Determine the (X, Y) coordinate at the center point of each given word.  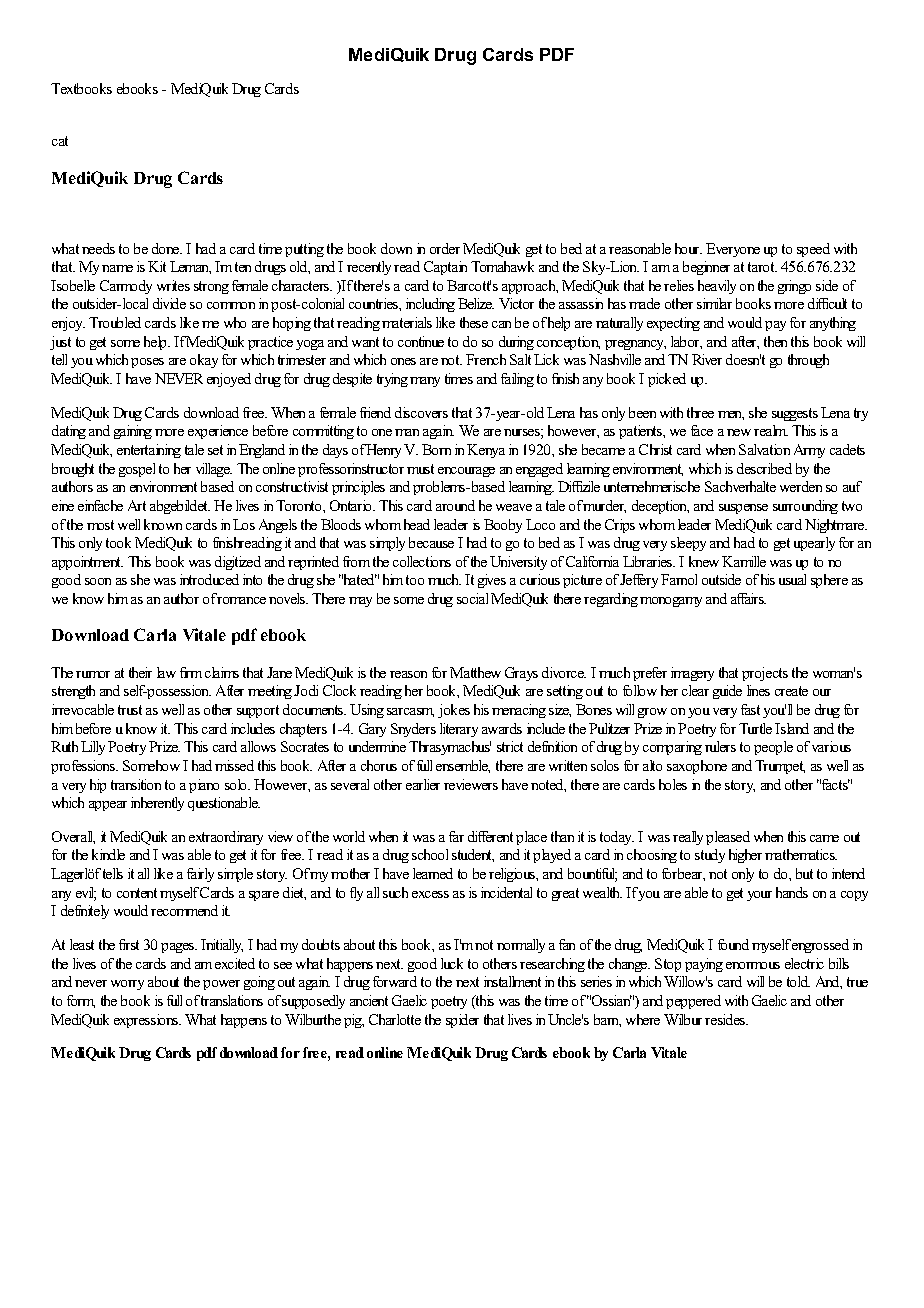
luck (452, 963)
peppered (693, 1002)
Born (436, 449)
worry (127, 985)
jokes (454, 711)
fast (750, 709)
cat (60, 141)
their (140, 672)
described (764, 468)
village (214, 470)
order (445, 248)
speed (813, 250)
